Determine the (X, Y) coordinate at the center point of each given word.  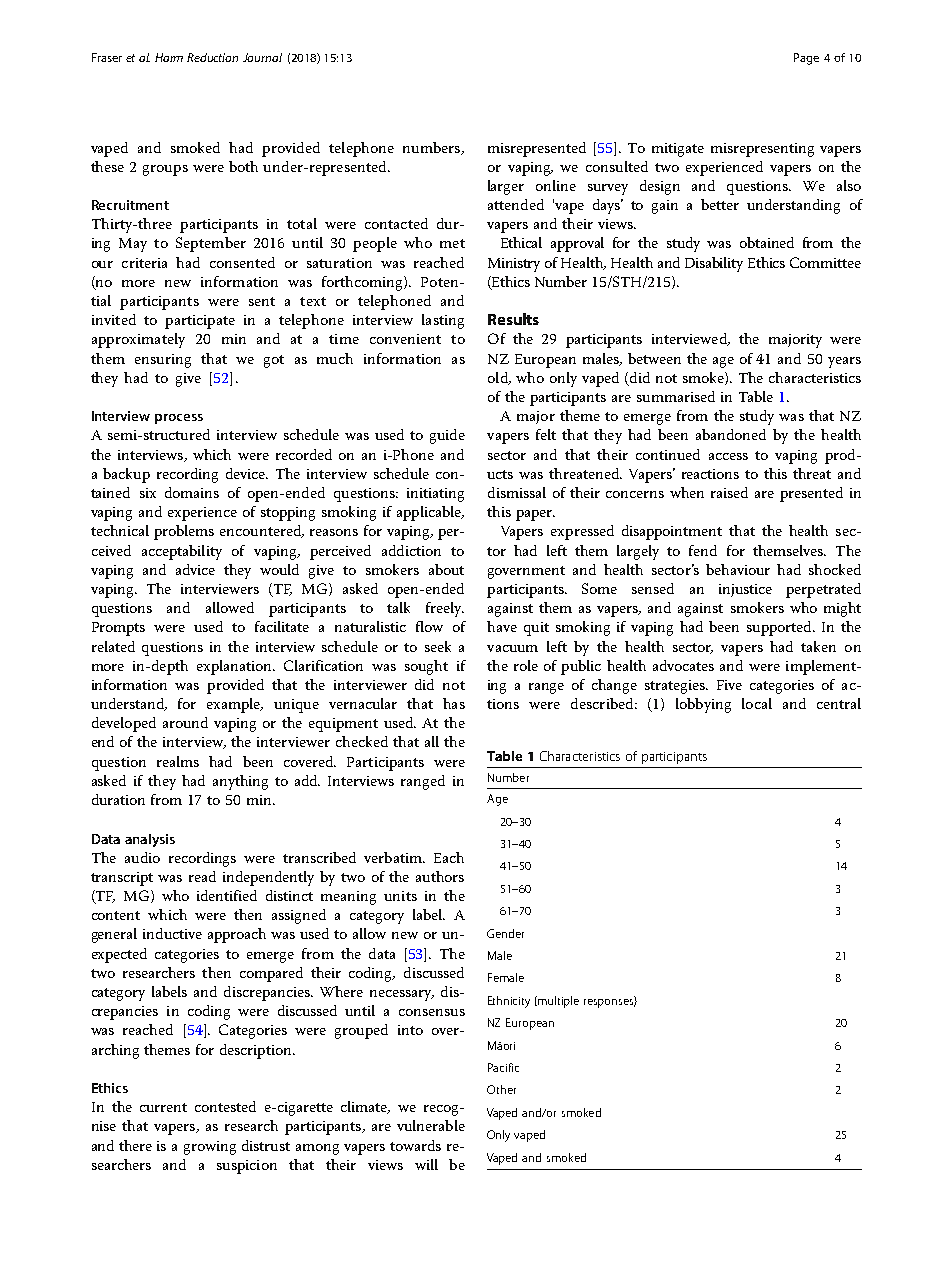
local (757, 703)
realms (178, 761)
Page (806, 59)
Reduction (212, 57)
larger (506, 187)
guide (447, 436)
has (454, 703)
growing (210, 1148)
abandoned (731, 434)
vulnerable (431, 1125)
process (179, 419)
